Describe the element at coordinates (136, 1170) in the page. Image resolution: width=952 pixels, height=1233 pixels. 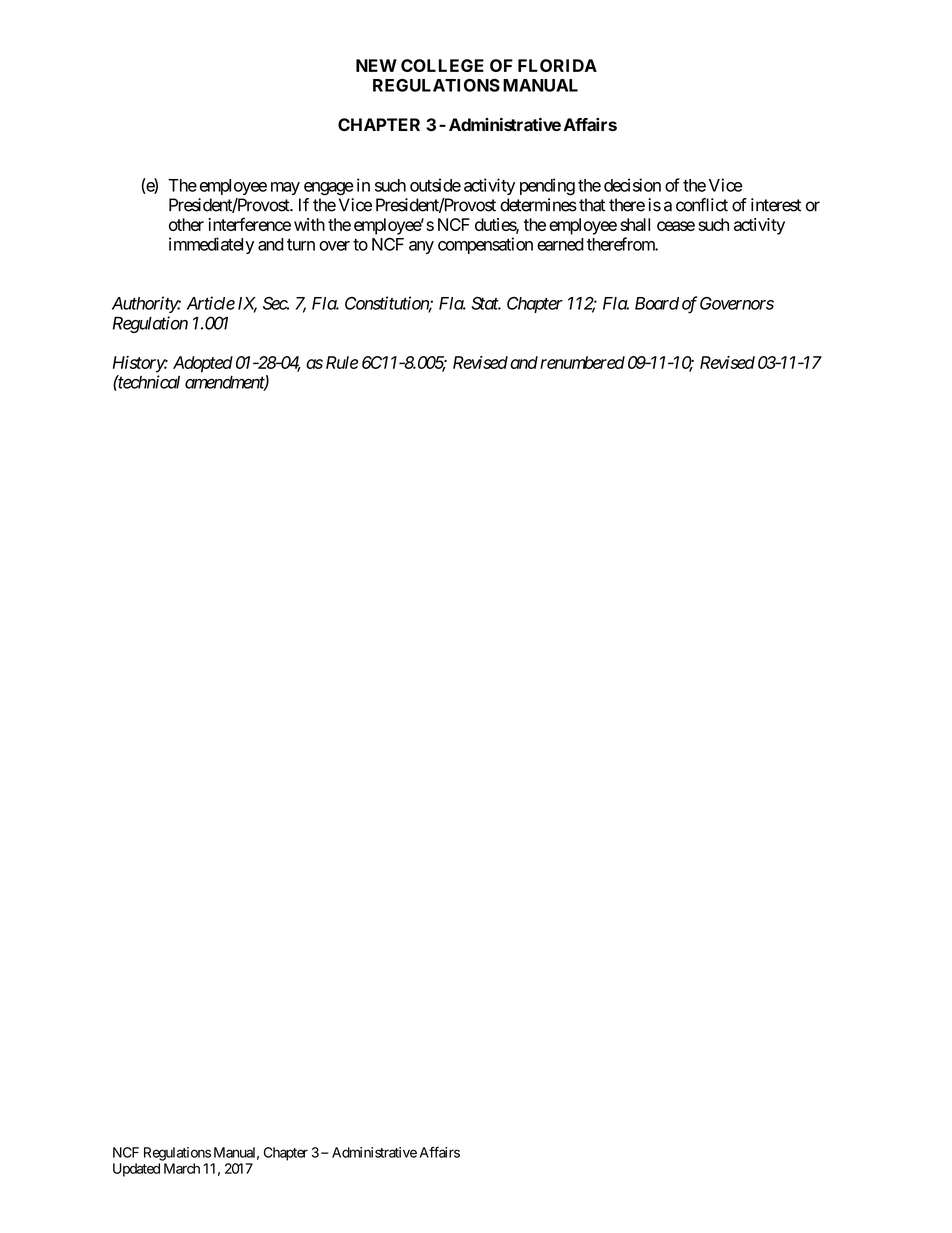
I see `Updated` at that location.
